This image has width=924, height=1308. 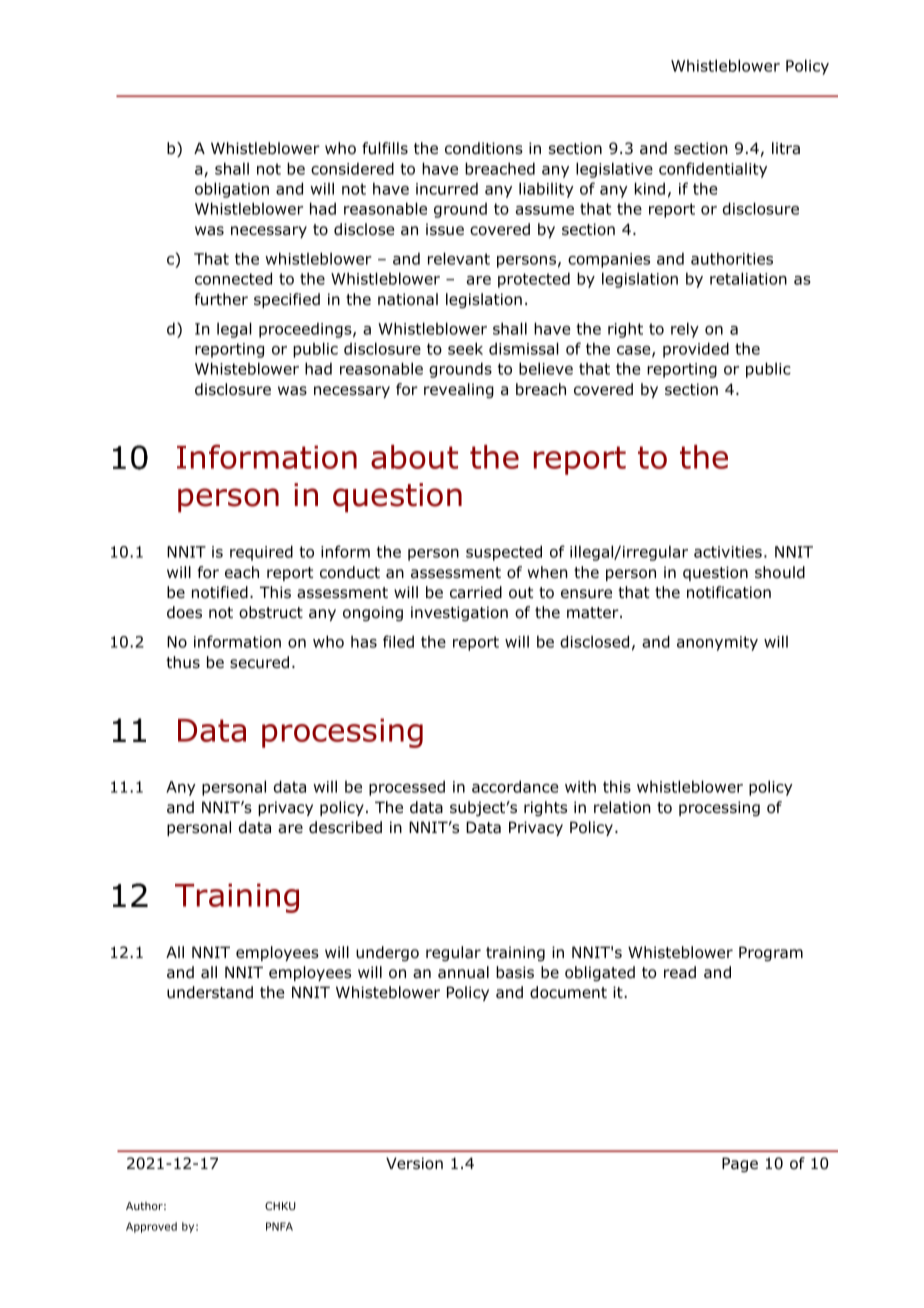 What do you see at coordinates (151, 1227) in the image?
I see `Approved` at bounding box center [151, 1227].
